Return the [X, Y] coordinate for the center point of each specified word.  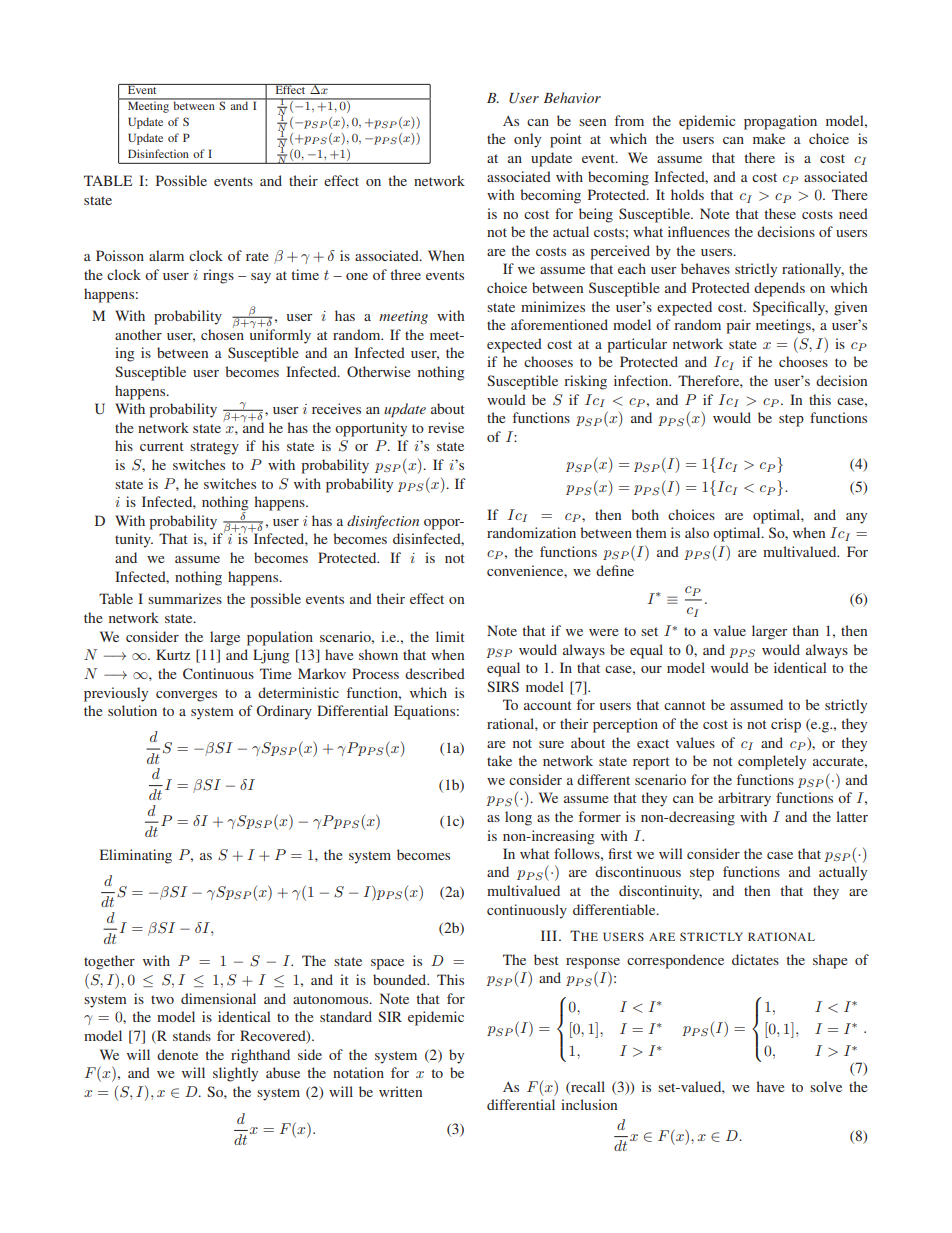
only [527, 140]
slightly [235, 1074]
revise [446, 427]
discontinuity [660, 892]
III [550, 935]
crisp [786, 725]
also [697, 532]
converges [186, 696]
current [162, 446]
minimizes [553, 306]
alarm [166, 255]
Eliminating [136, 856]
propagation [780, 122]
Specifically [790, 308]
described [435, 673]
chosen [222, 333]
